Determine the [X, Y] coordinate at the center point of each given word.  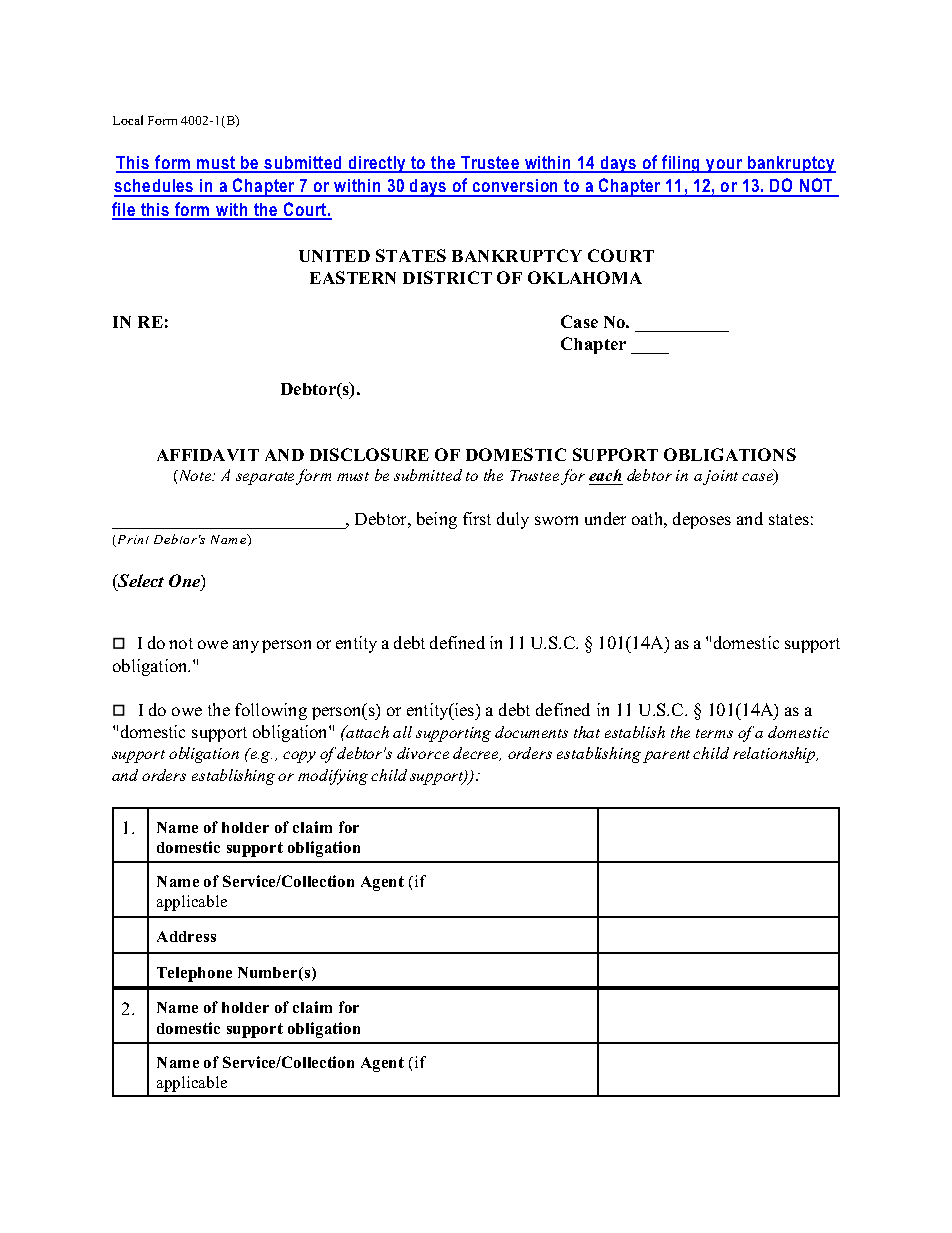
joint [720, 477]
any [246, 646]
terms [714, 733]
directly [377, 164]
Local [128, 120]
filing [681, 164]
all [402, 732]
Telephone [194, 974]
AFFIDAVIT [208, 455]
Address [186, 936]
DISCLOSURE [369, 454]
